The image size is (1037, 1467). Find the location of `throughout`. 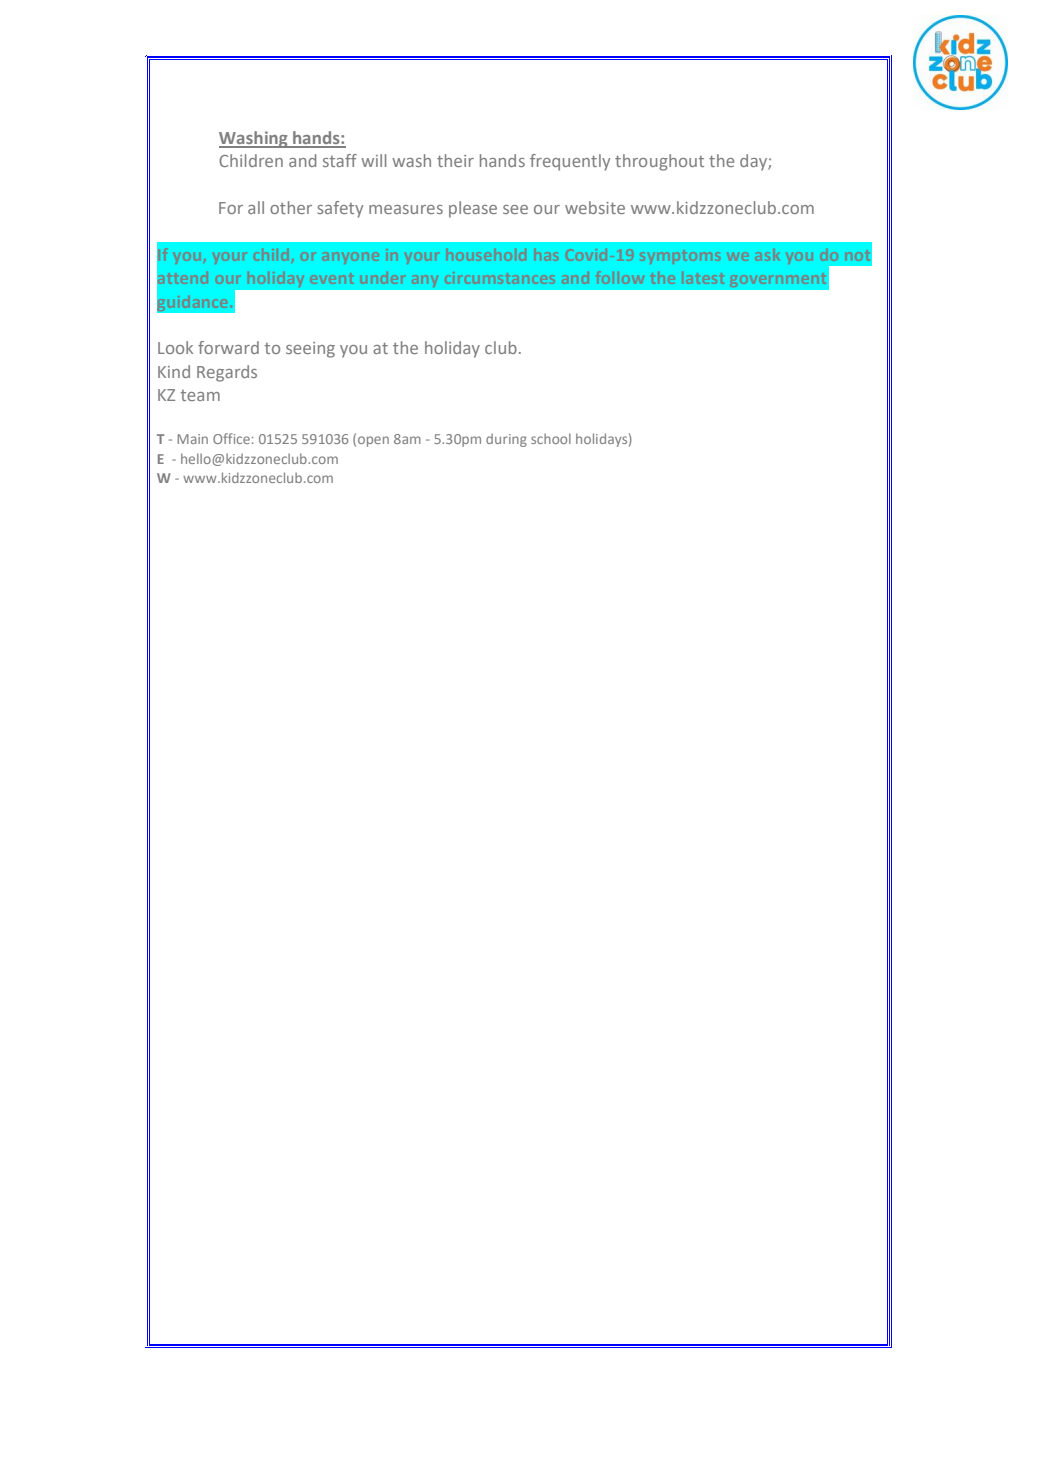

throughout is located at coordinates (659, 162).
